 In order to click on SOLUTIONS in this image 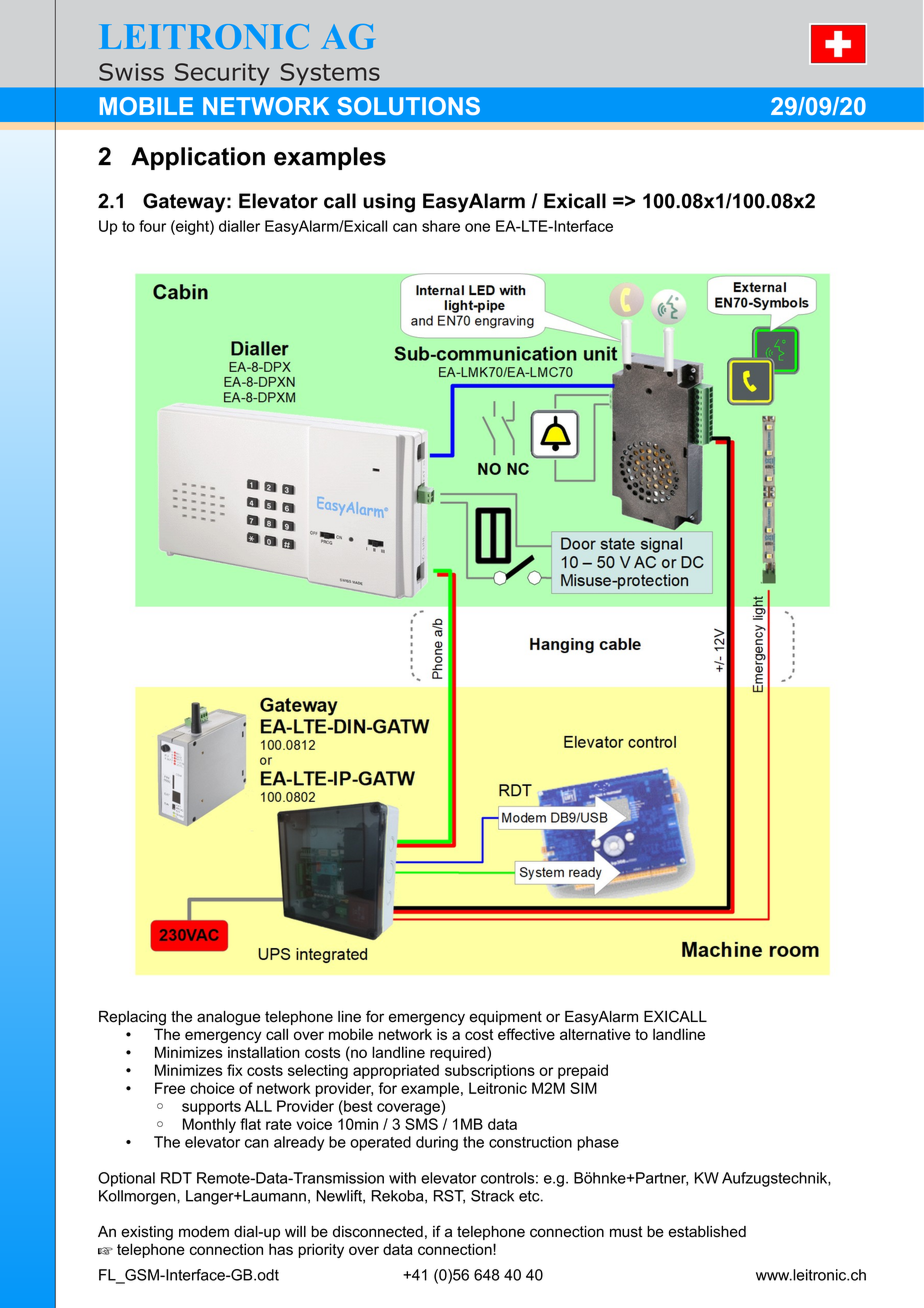, I will do `click(408, 106)`.
